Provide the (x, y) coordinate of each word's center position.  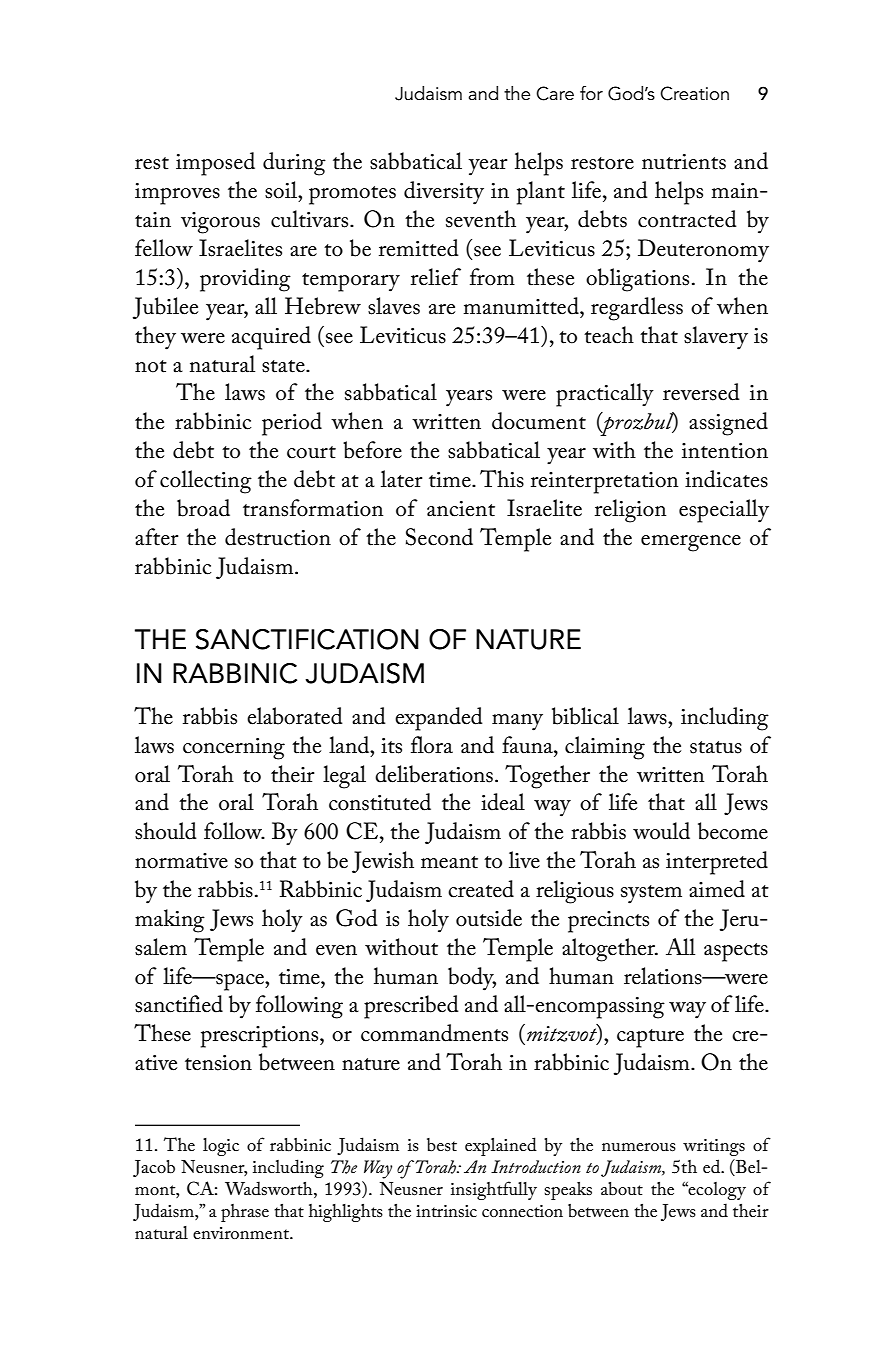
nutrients (684, 162)
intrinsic (446, 1211)
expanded (439, 719)
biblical (585, 716)
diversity (444, 193)
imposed (215, 164)
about (622, 1189)
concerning (234, 749)
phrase (245, 1213)
